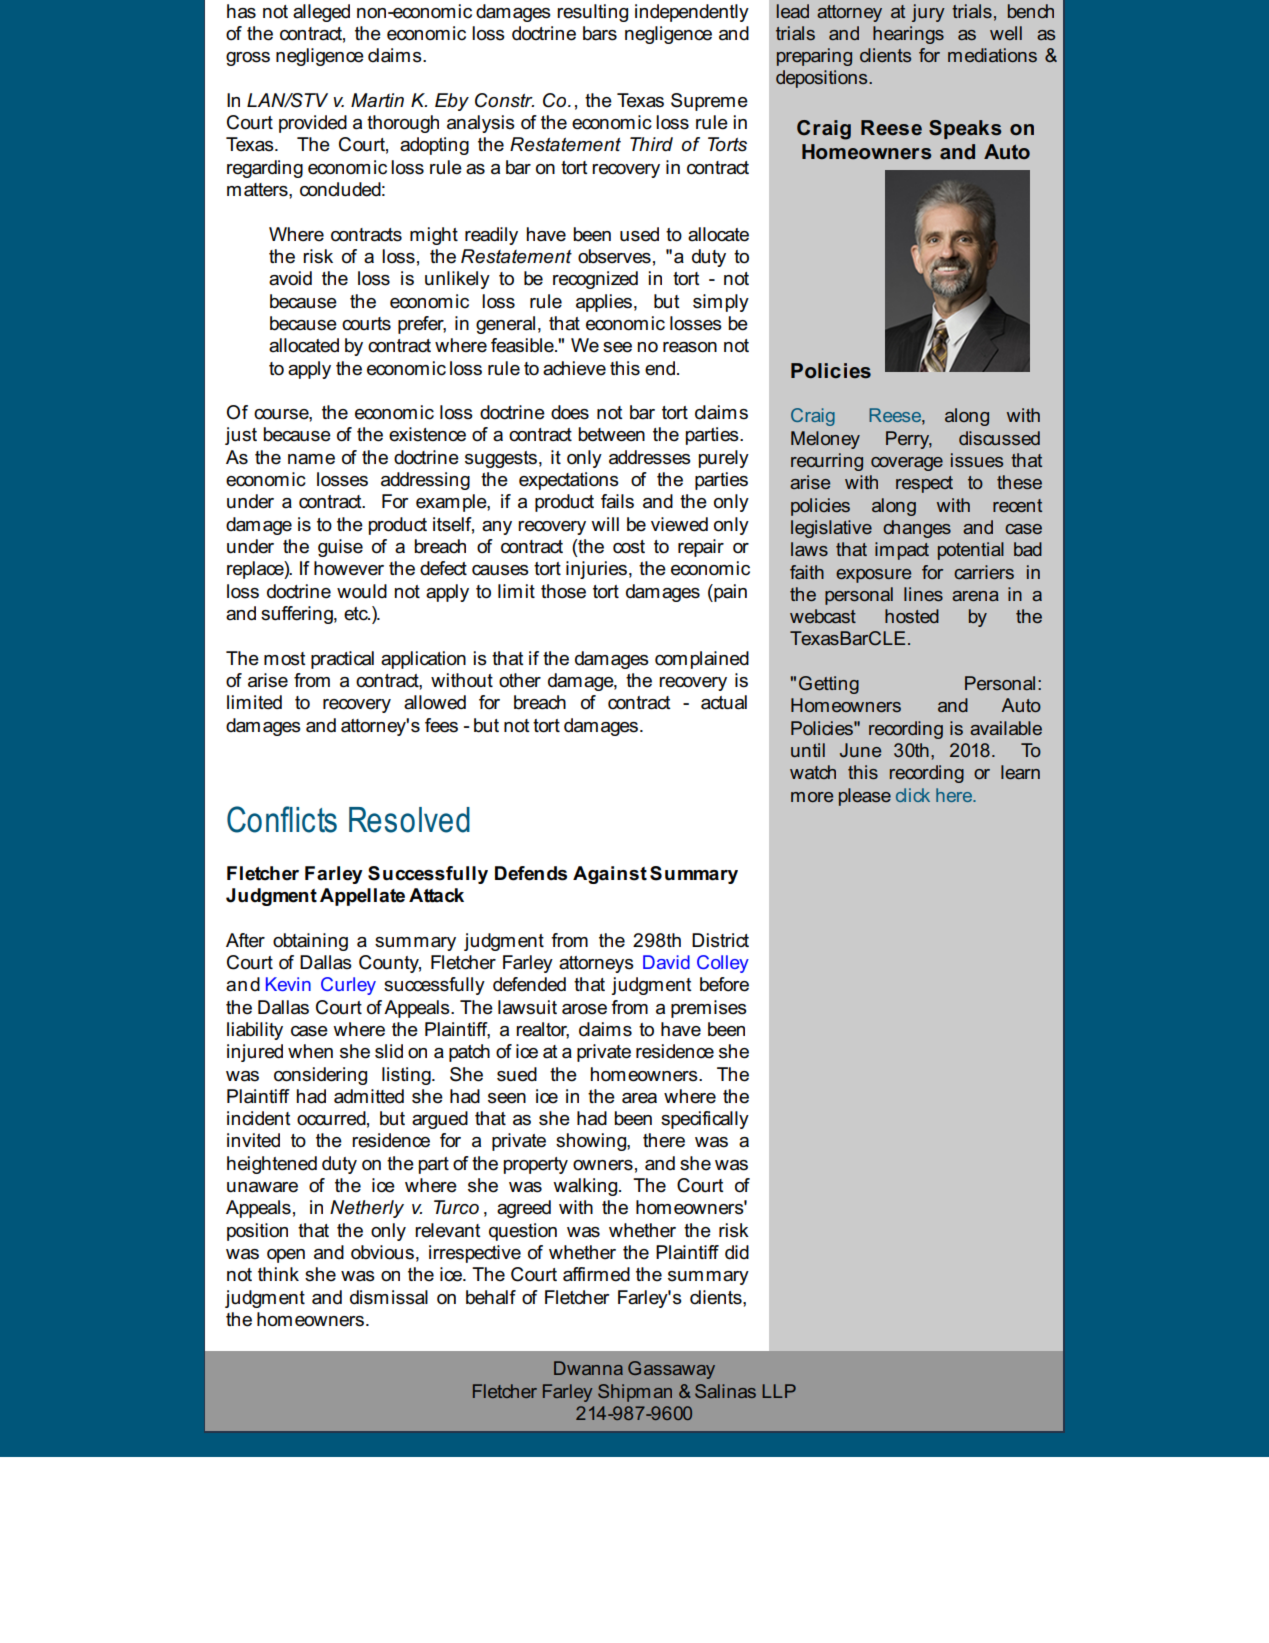 This image has width=1269, height=1643. Describe the element at coordinates (600, 33) in the image. I see `bars` at that location.
